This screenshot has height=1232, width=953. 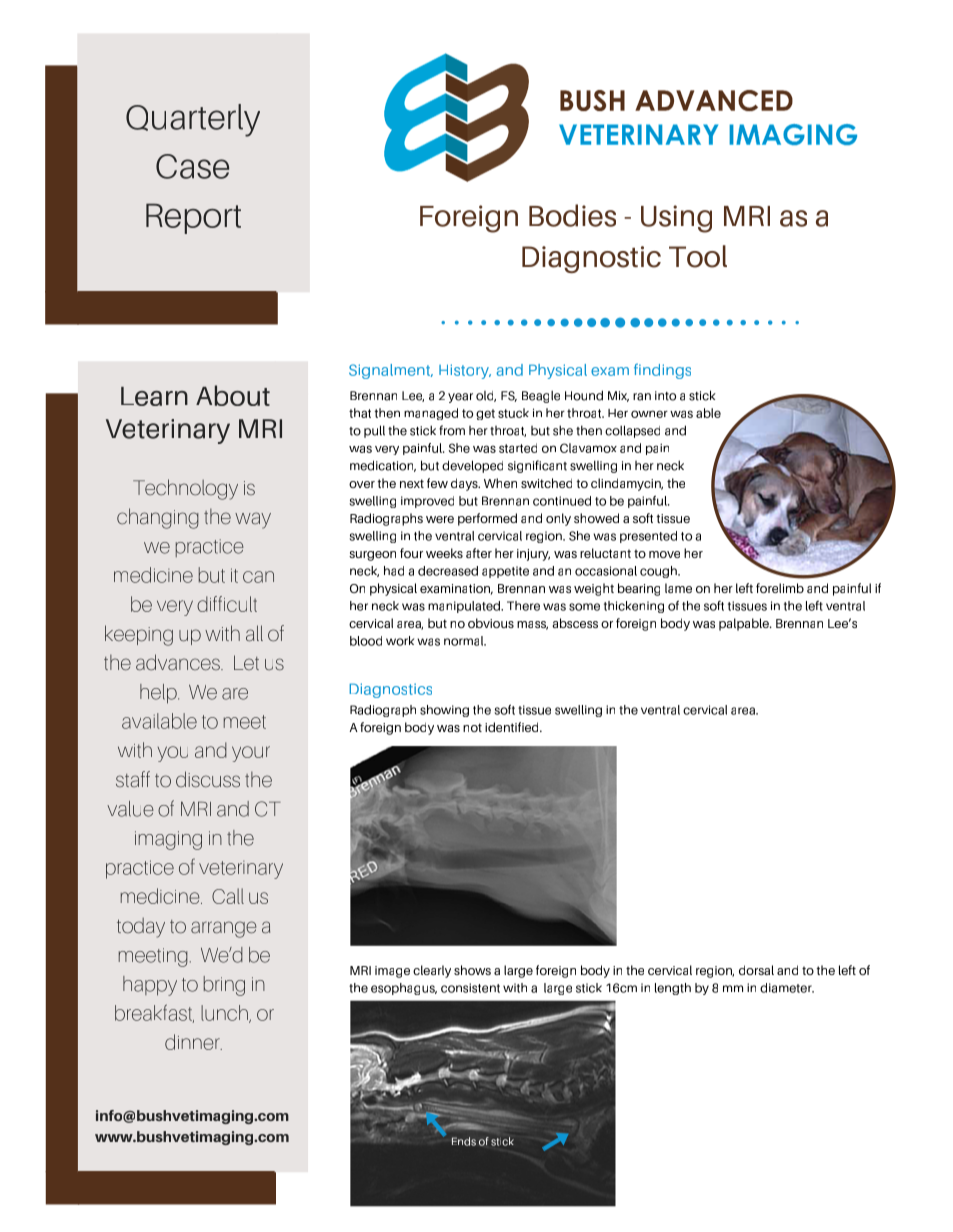 I want to click on dinner, so click(x=193, y=1042).
